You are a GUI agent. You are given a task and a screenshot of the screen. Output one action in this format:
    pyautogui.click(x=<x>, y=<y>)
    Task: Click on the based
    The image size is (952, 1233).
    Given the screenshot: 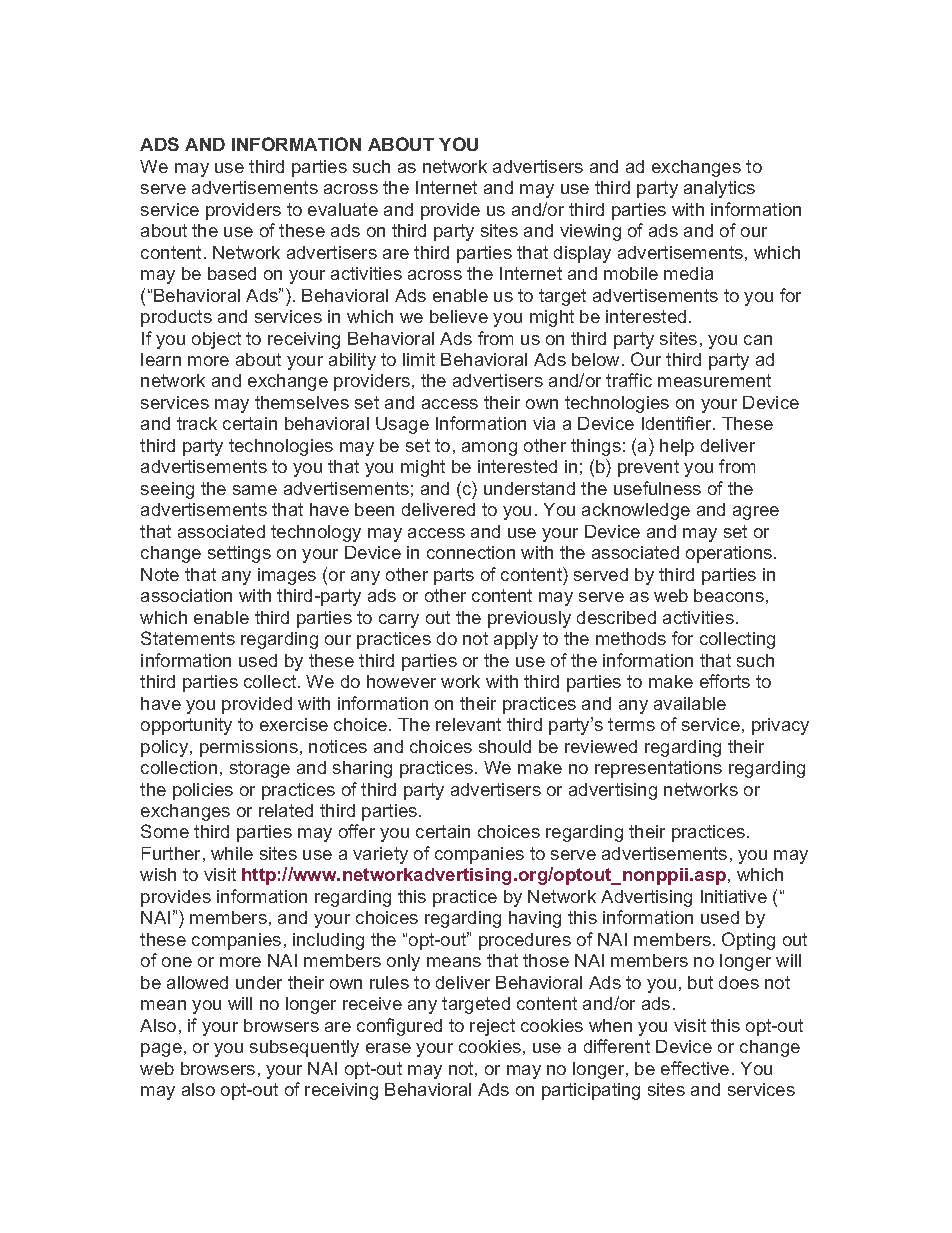 What is the action you would take?
    pyautogui.click(x=232, y=273)
